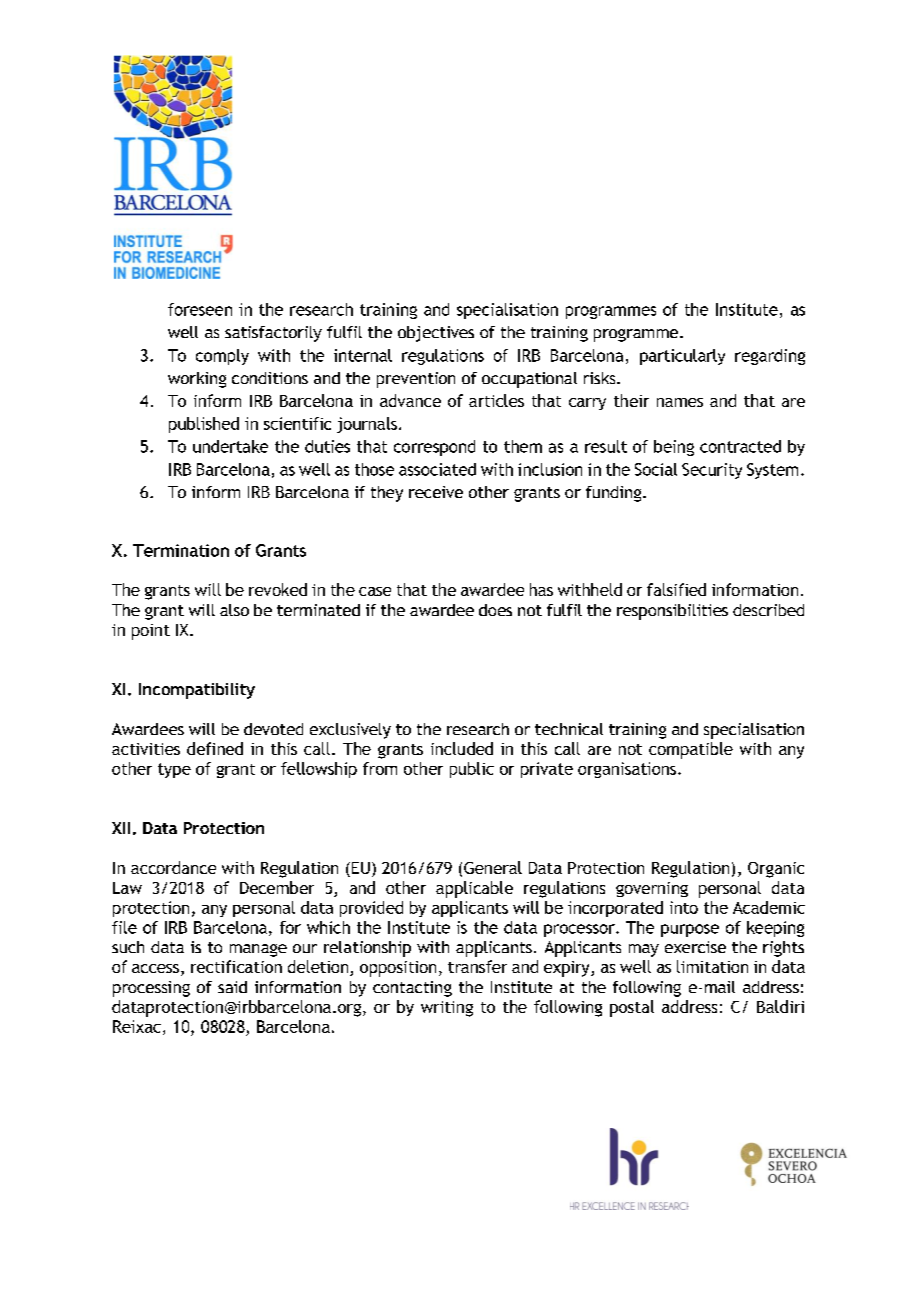 Image resolution: width=924 pixels, height=1308 pixels. Describe the element at coordinates (174, 770) in the page. I see `type` at that location.
